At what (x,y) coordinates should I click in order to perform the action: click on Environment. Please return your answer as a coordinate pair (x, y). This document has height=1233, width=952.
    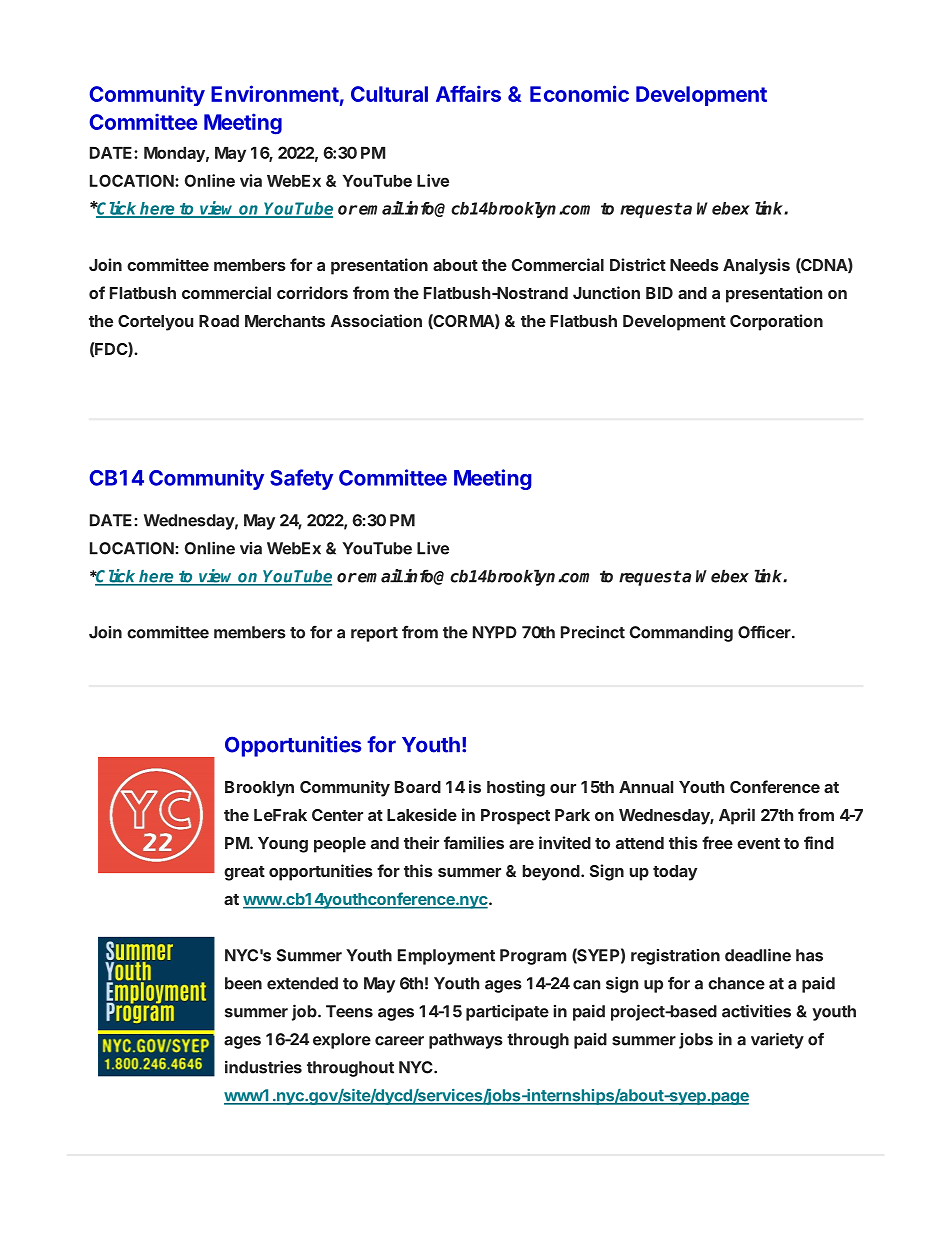
    Looking at the image, I should click on (275, 93).
